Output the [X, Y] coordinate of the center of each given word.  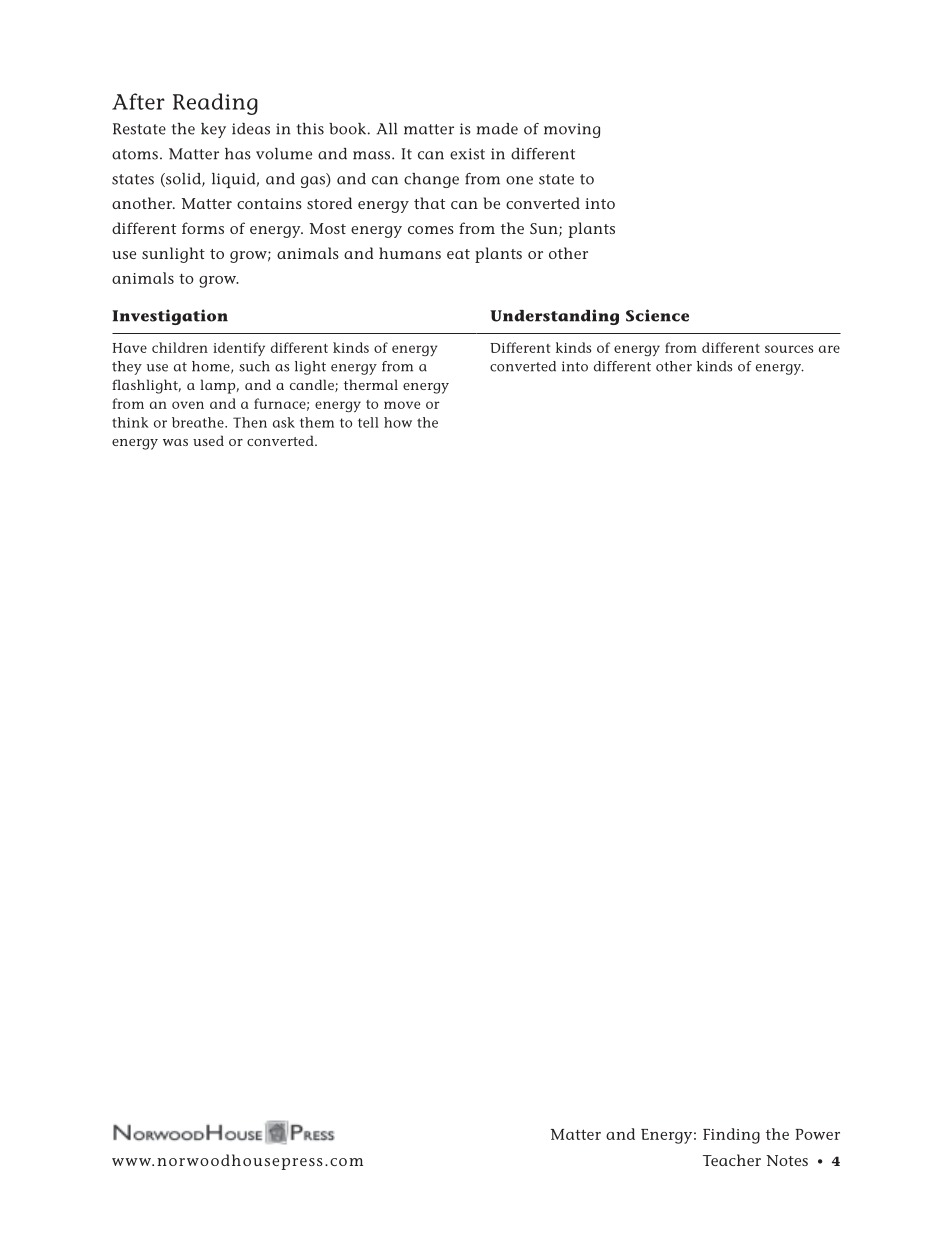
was [175, 442]
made [497, 129]
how [398, 422]
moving [572, 130]
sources [789, 349]
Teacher [732, 1160]
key [213, 130]
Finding [731, 1136]
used [208, 440]
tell [368, 422]
